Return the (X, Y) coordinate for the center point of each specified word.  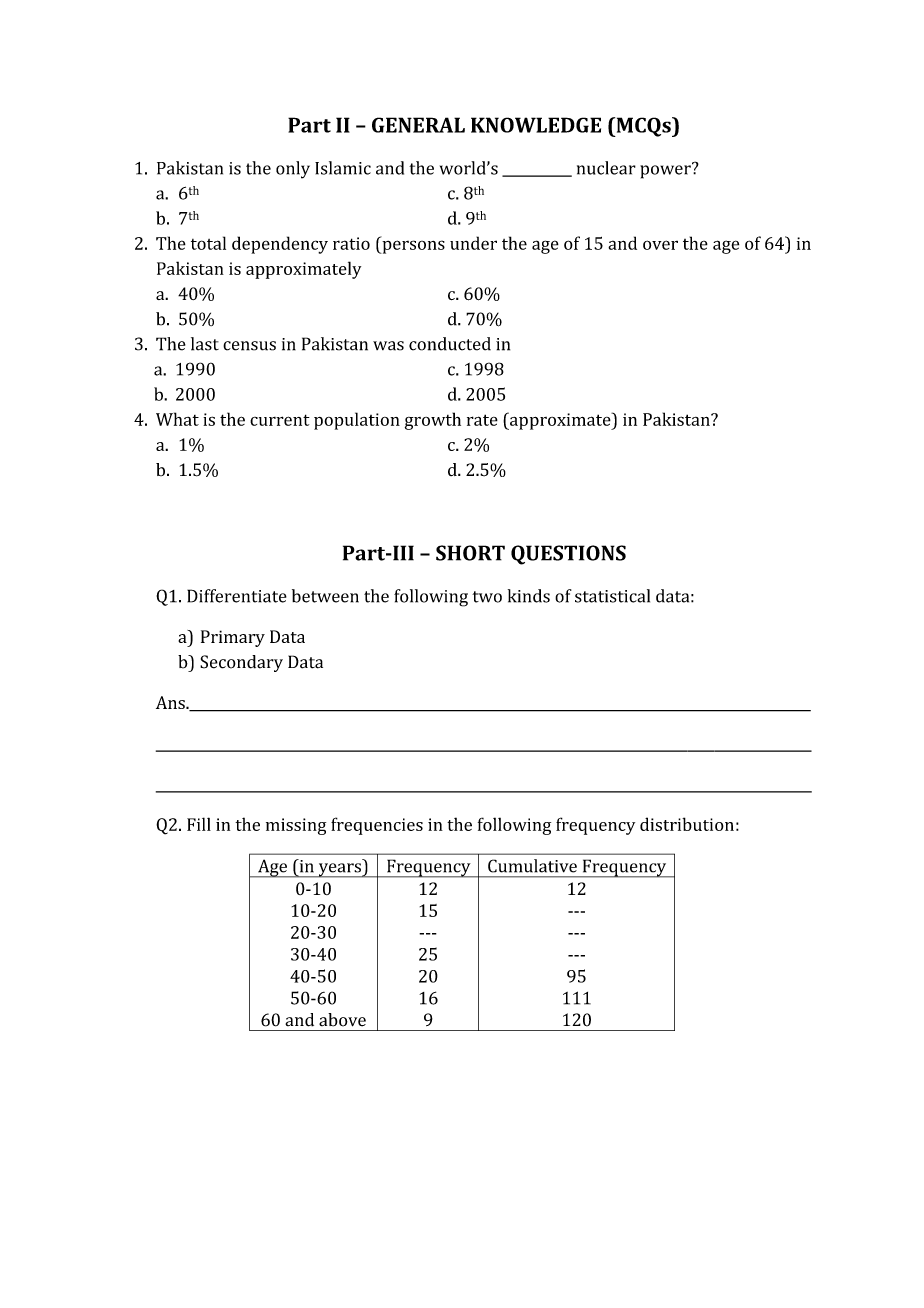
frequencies (377, 826)
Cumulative (532, 866)
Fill (199, 824)
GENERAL (418, 125)
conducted (450, 344)
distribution (687, 824)
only (293, 170)
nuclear (606, 168)
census (249, 346)
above (342, 1020)
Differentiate (237, 596)
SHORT (470, 553)
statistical (612, 596)
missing (296, 826)
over (660, 245)
